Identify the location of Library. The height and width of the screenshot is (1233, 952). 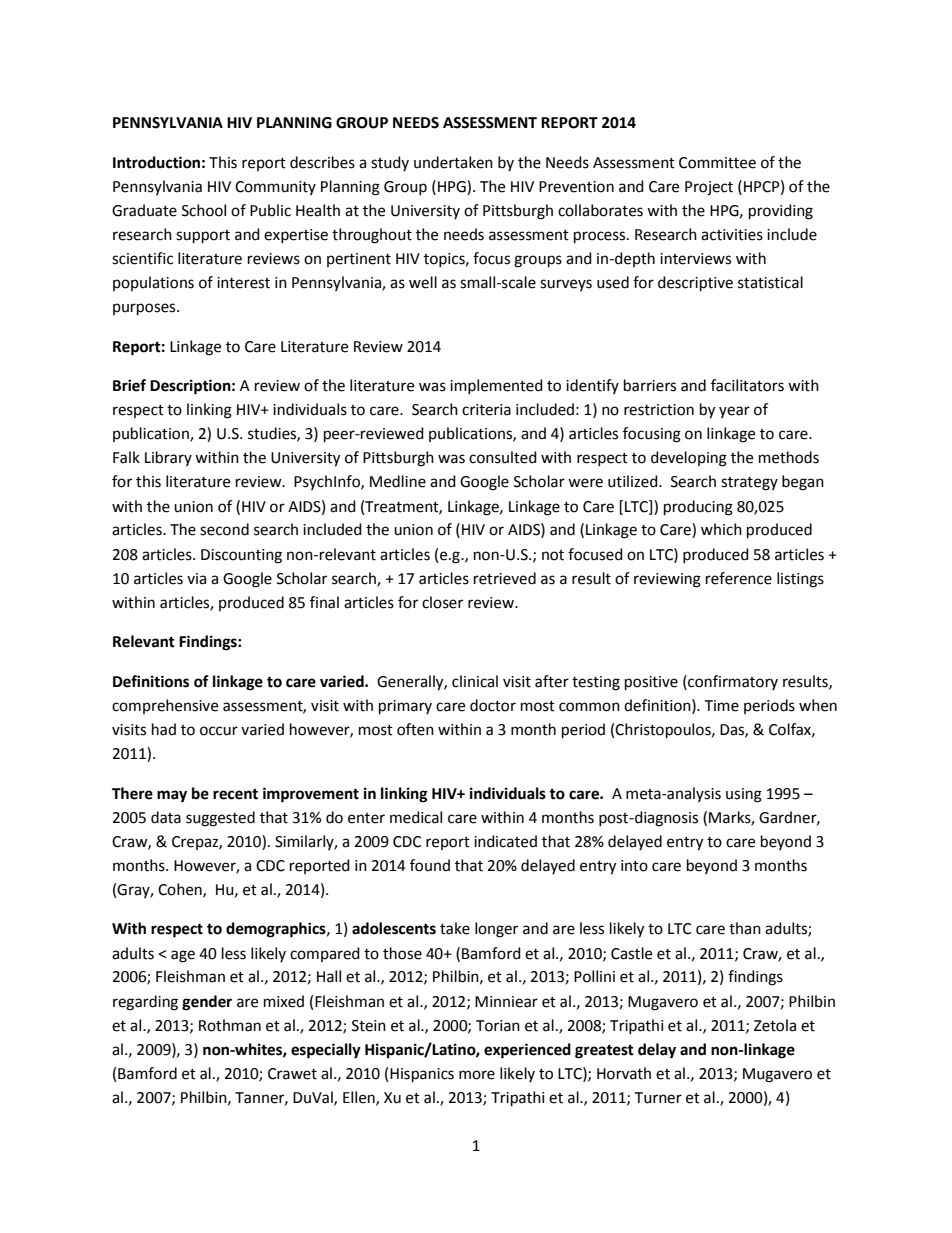
(168, 458).
